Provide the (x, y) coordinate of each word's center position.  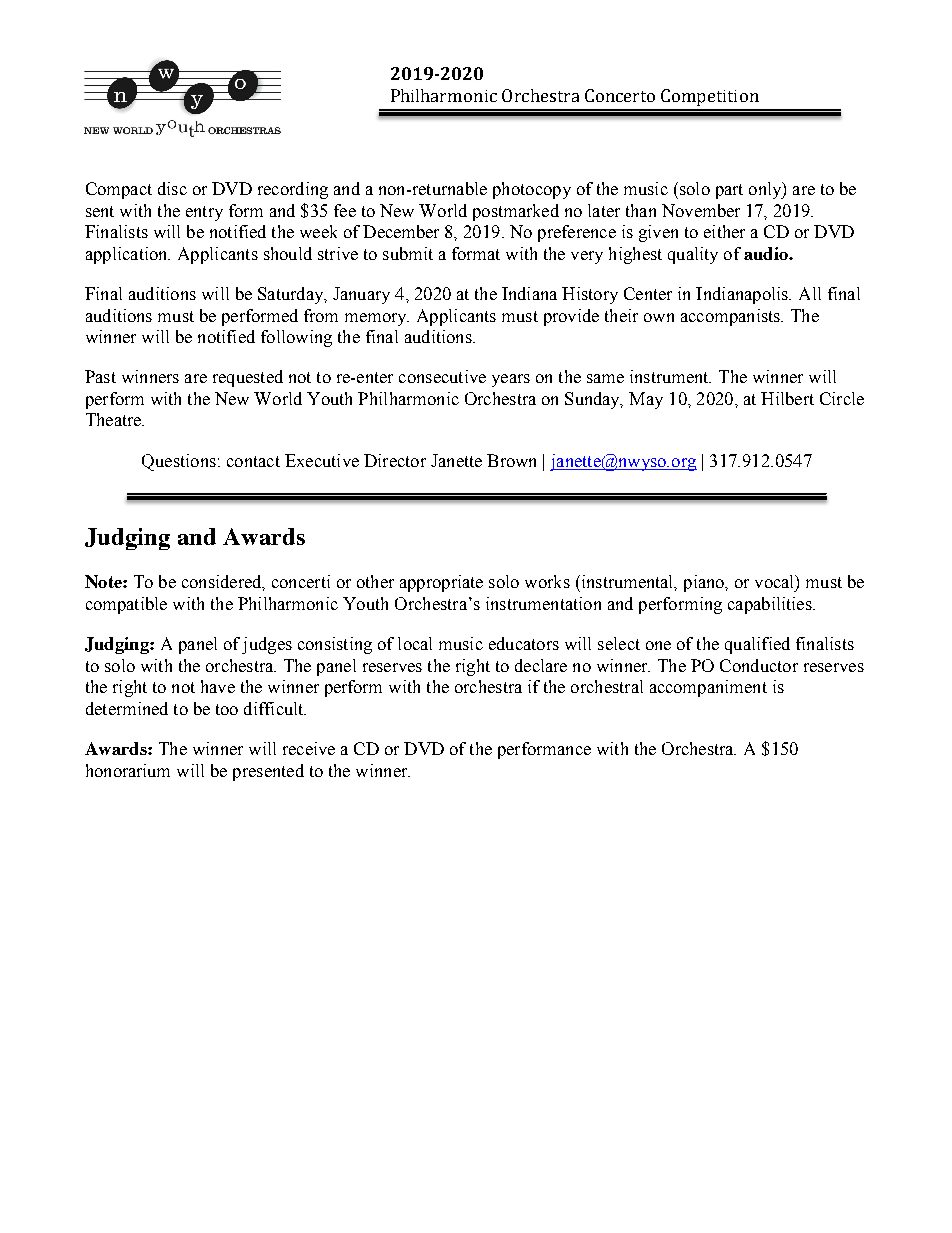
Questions (179, 462)
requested (248, 378)
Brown (511, 460)
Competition (710, 97)
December (401, 231)
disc (172, 188)
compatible (126, 605)
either (724, 231)
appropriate (441, 583)
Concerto (620, 95)
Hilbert (787, 398)
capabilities (771, 605)
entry (204, 213)
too (227, 709)
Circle (842, 398)
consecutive (442, 376)
